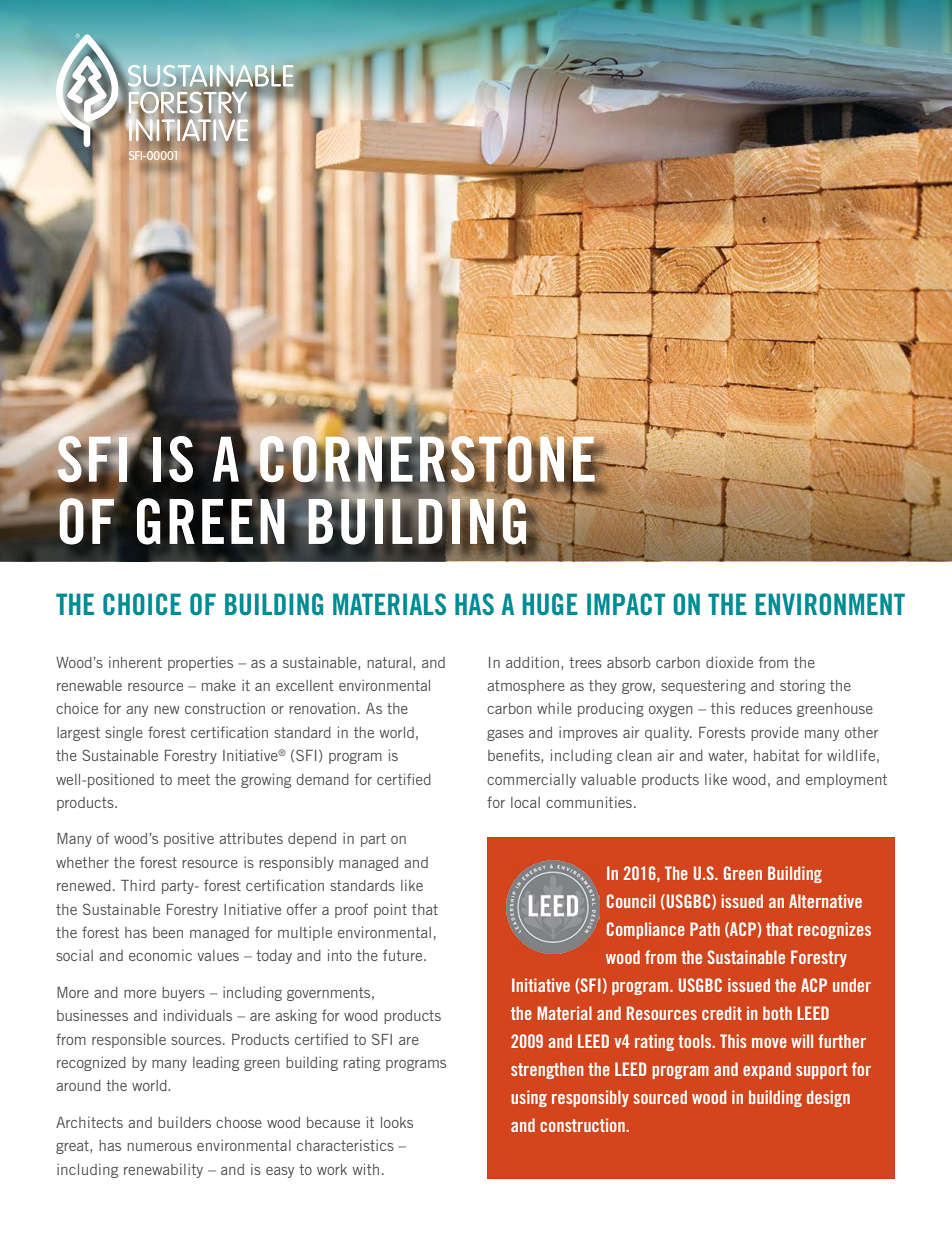 The height and width of the document is (1233, 952). I want to click on with, so click(365, 1169).
